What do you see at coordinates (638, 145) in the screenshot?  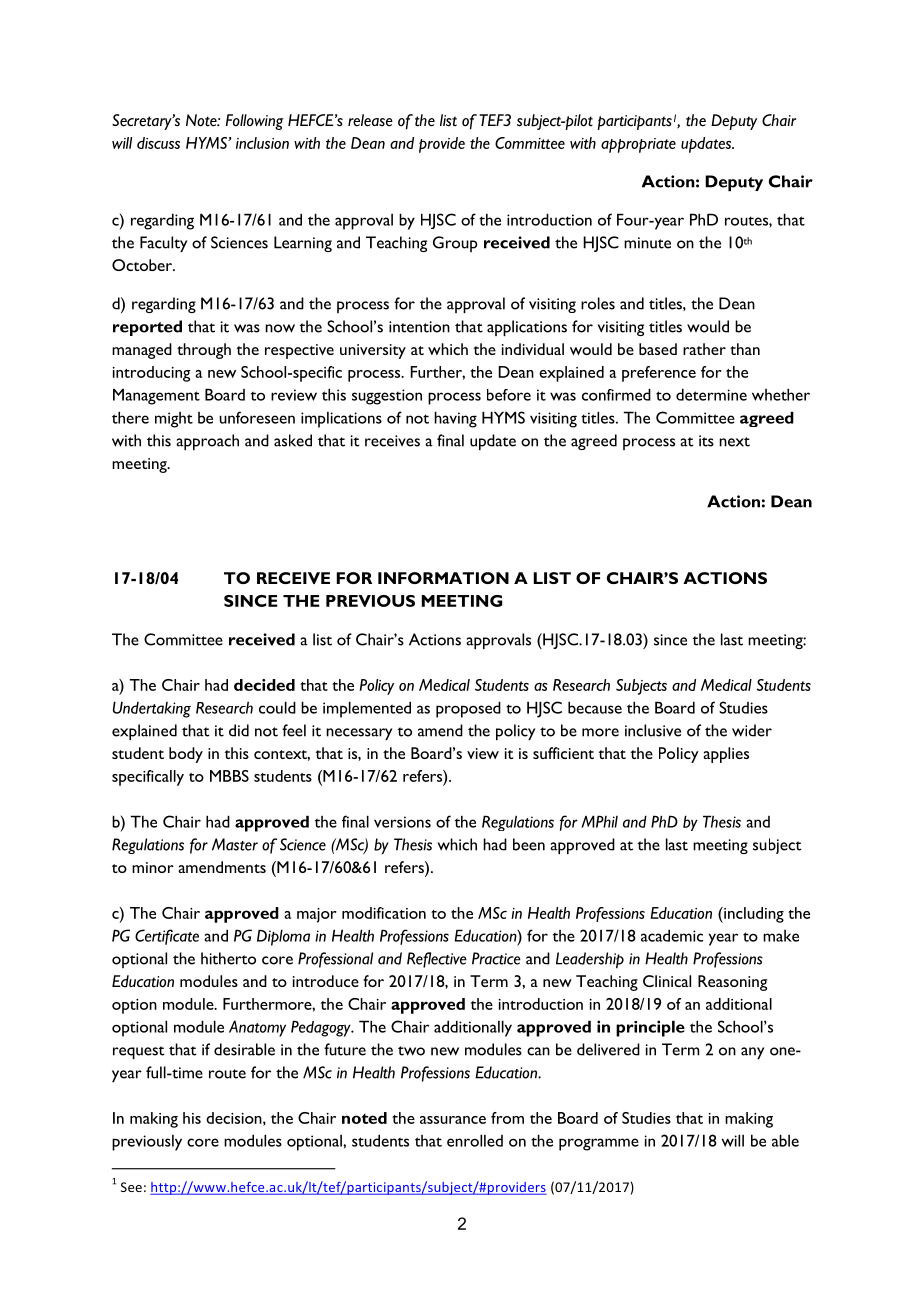 I see `appropriate` at bounding box center [638, 145].
